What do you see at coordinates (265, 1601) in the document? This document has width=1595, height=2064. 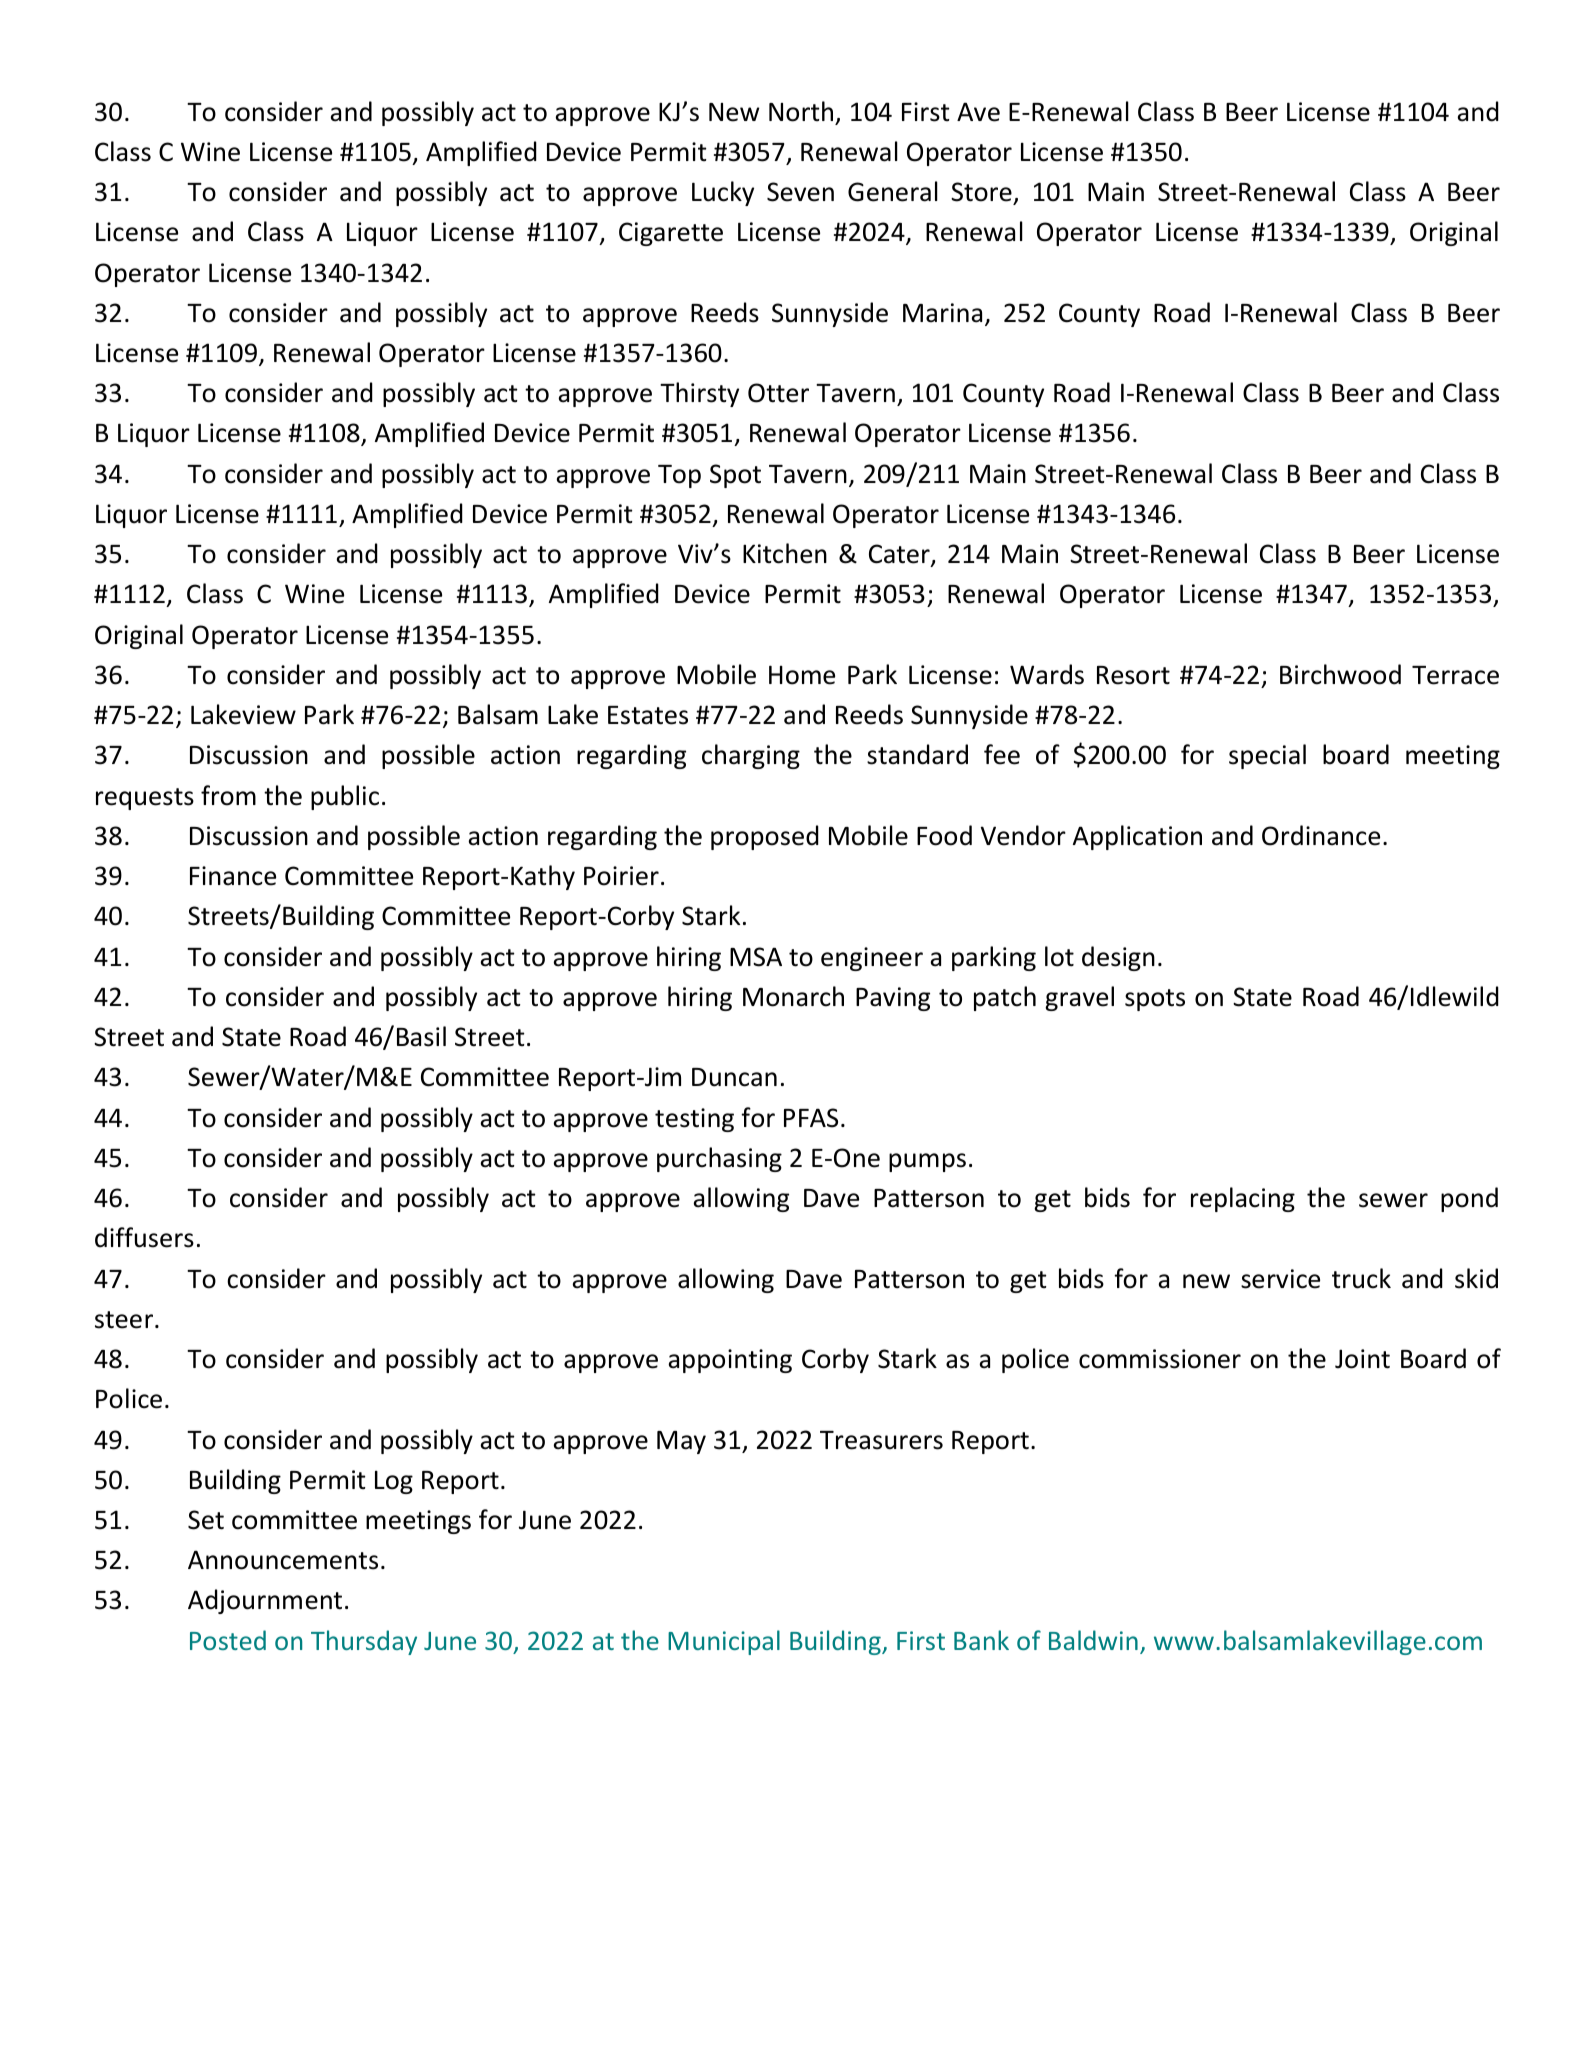 I see `Adjournment` at bounding box center [265, 1601].
